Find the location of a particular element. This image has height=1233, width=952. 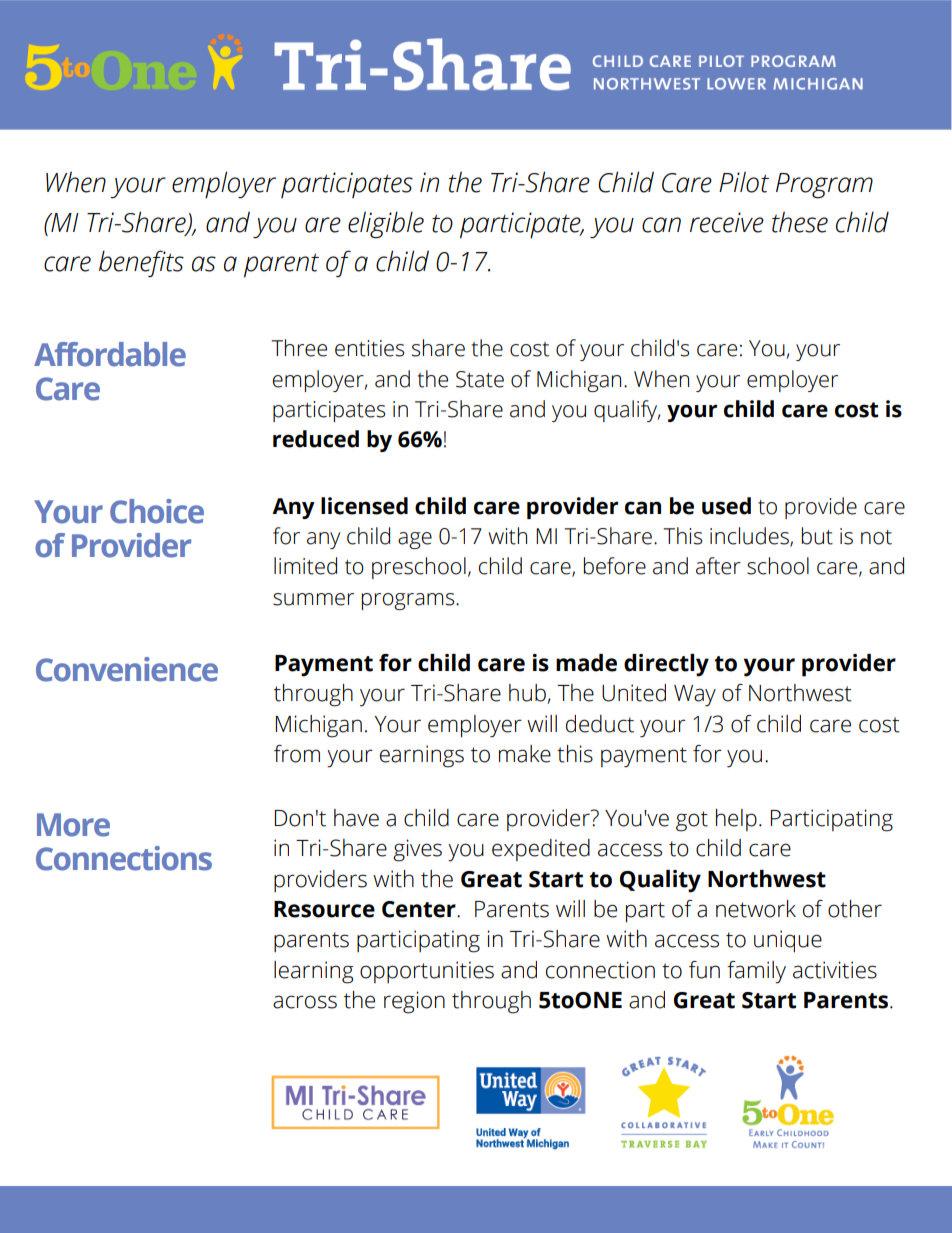

benefits is located at coordinates (141, 263).
